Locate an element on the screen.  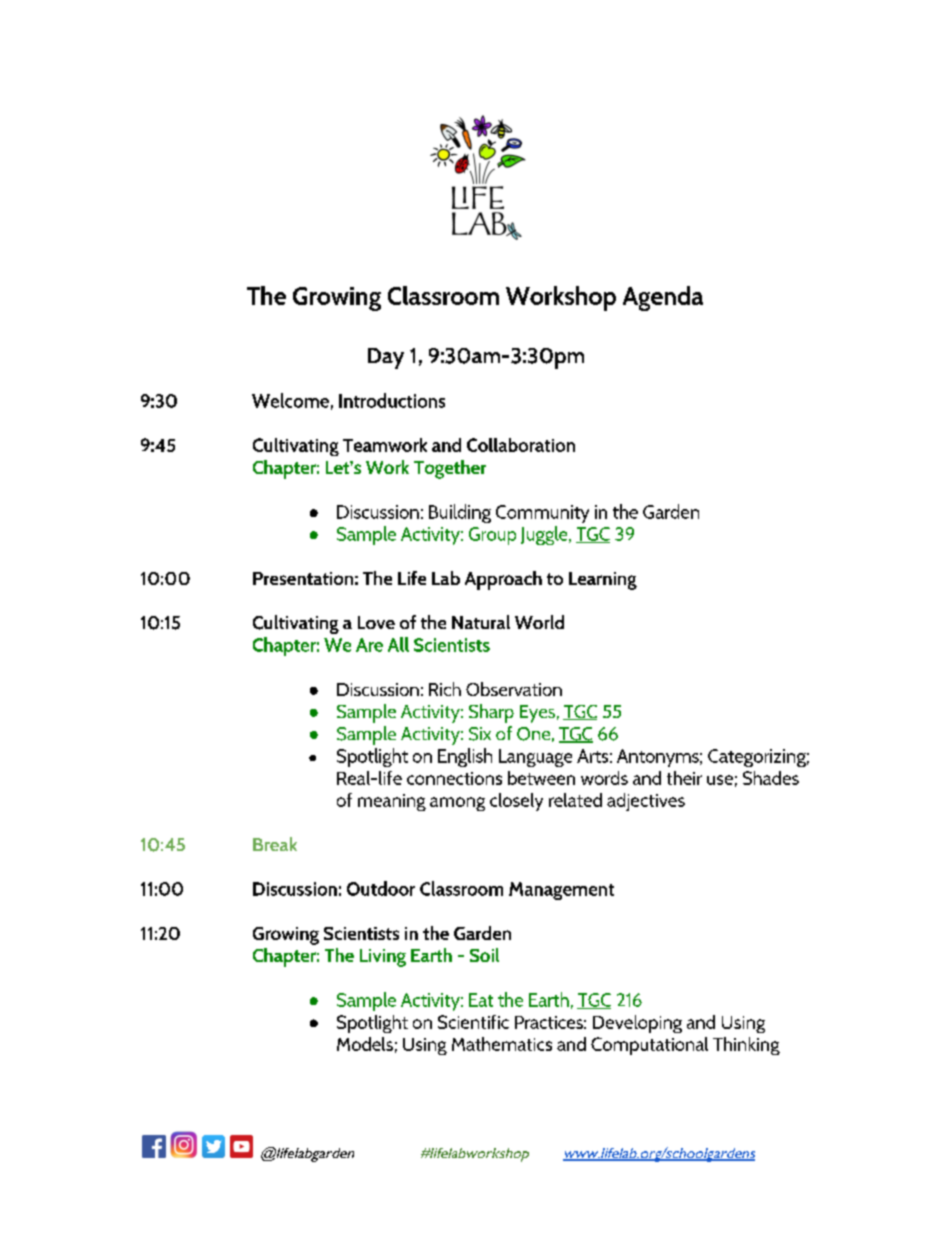
Day is located at coordinates (386, 358).
